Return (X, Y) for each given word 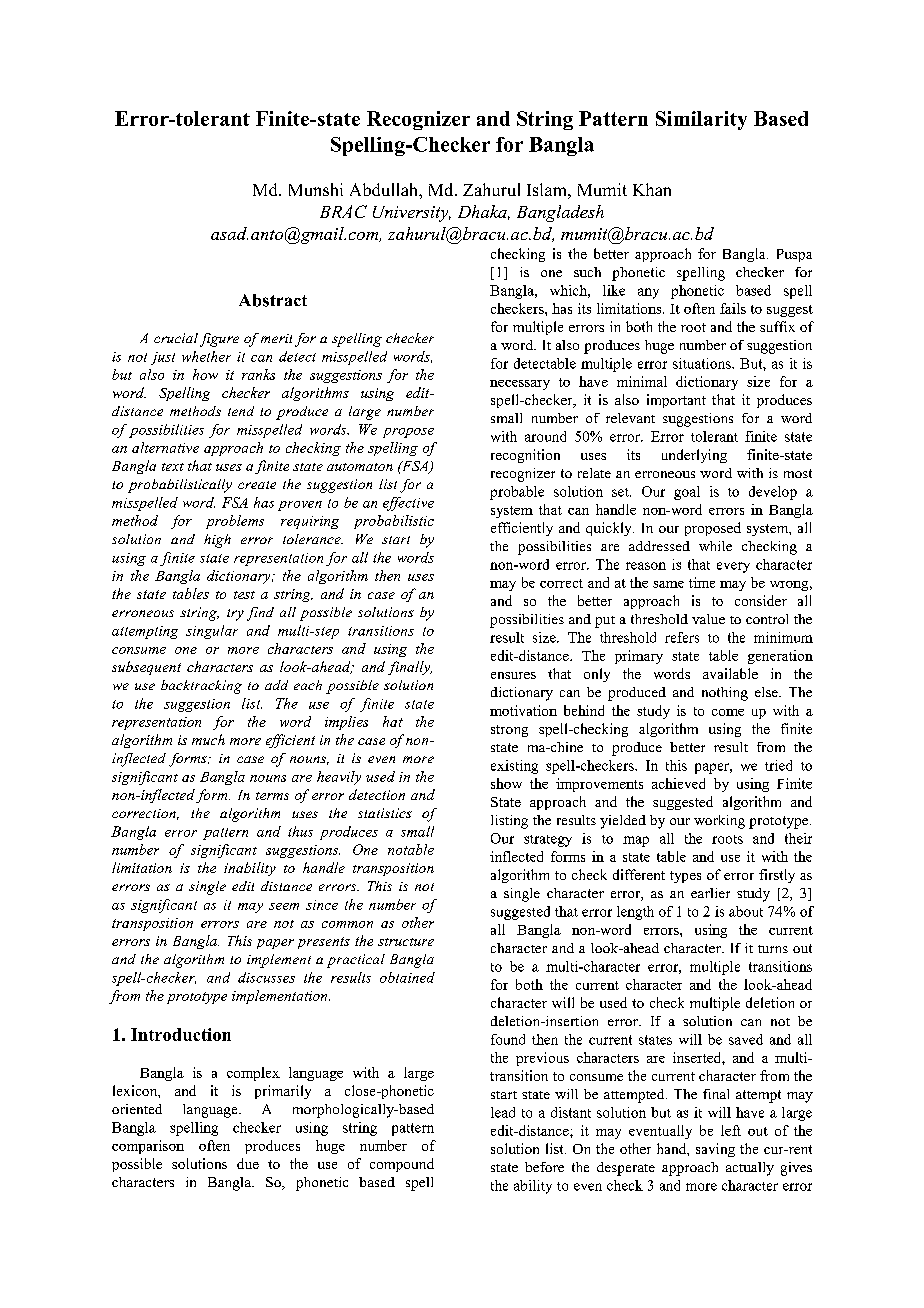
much (208, 739)
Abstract (273, 300)
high (217, 541)
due (248, 1163)
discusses (266, 977)
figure (219, 340)
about (746, 911)
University (412, 214)
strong (509, 731)
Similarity (701, 120)
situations (703, 363)
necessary (520, 385)
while (715, 546)
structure (406, 942)
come (728, 712)
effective (408, 504)
